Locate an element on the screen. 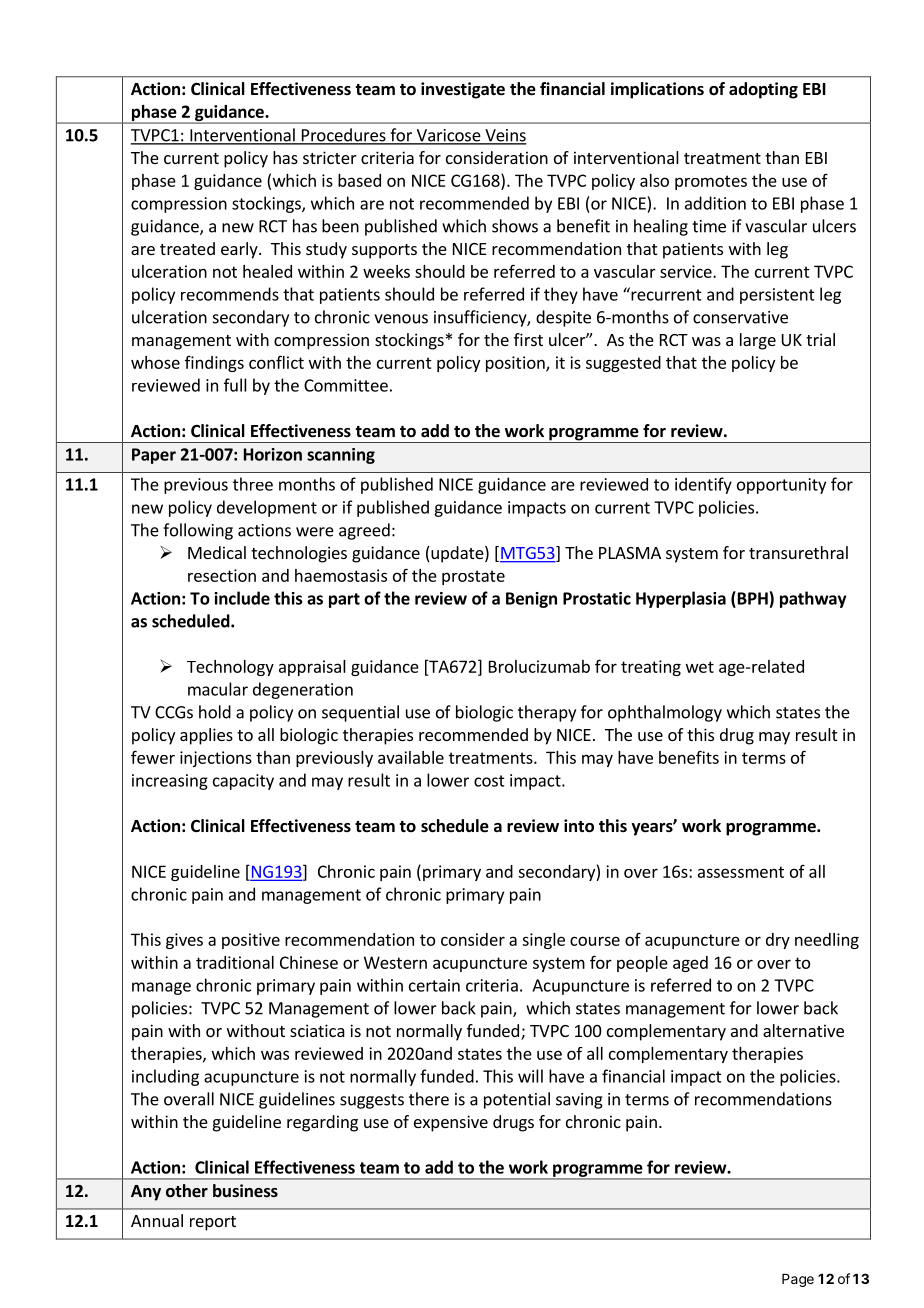 The image size is (924, 1308). opportunity is located at coordinates (781, 486).
